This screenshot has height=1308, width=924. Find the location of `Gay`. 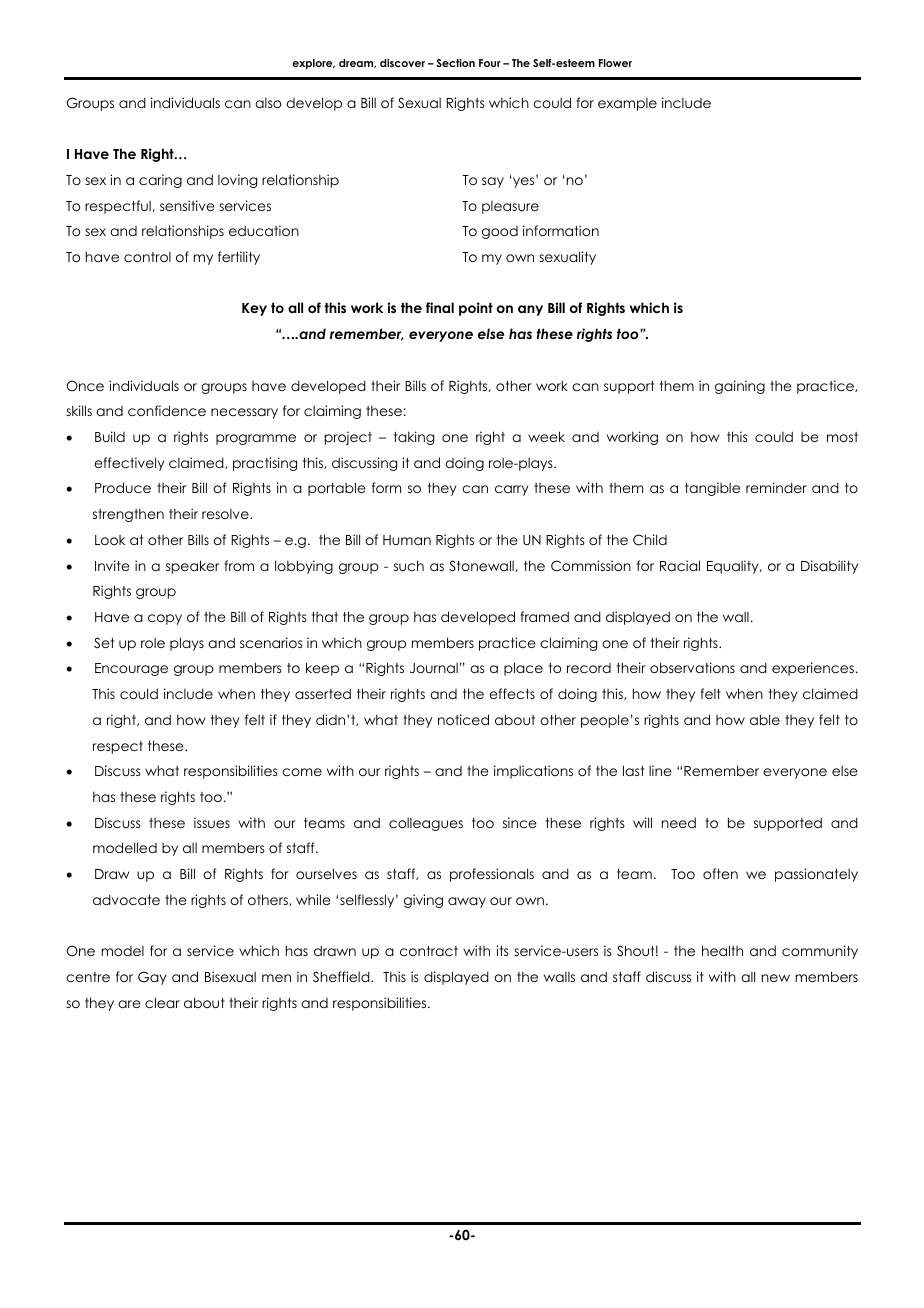

Gay is located at coordinates (152, 978).
